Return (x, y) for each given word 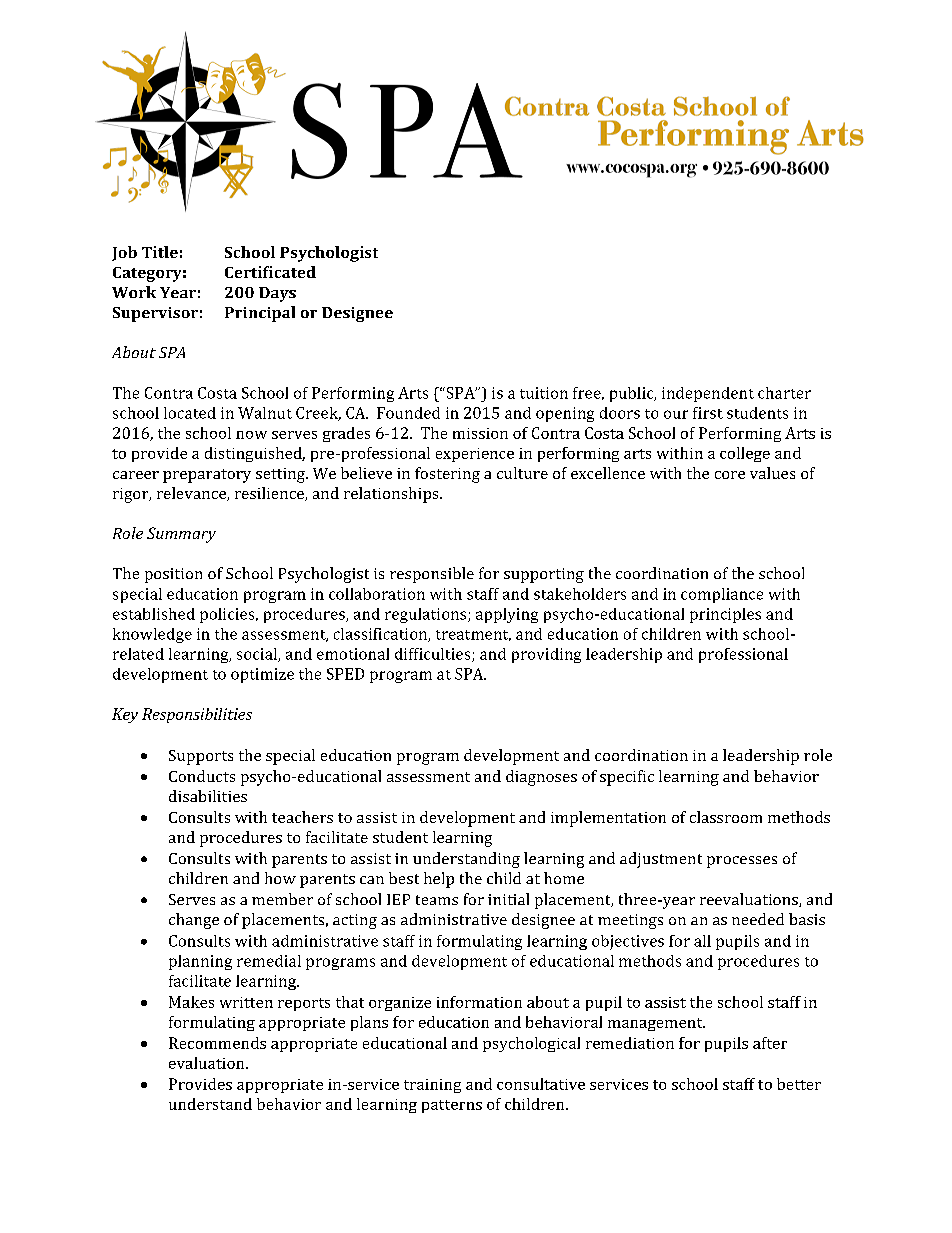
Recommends (217, 1043)
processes (742, 862)
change (194, 921)
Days (277, 294)
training (432, 1086)
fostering (447, 475)
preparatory (207, 476)
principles (725, 615)
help (439, 880)
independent (708, 394)
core (730, 475)
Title (160, 252)
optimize (262, 675)
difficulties (434, 655)
